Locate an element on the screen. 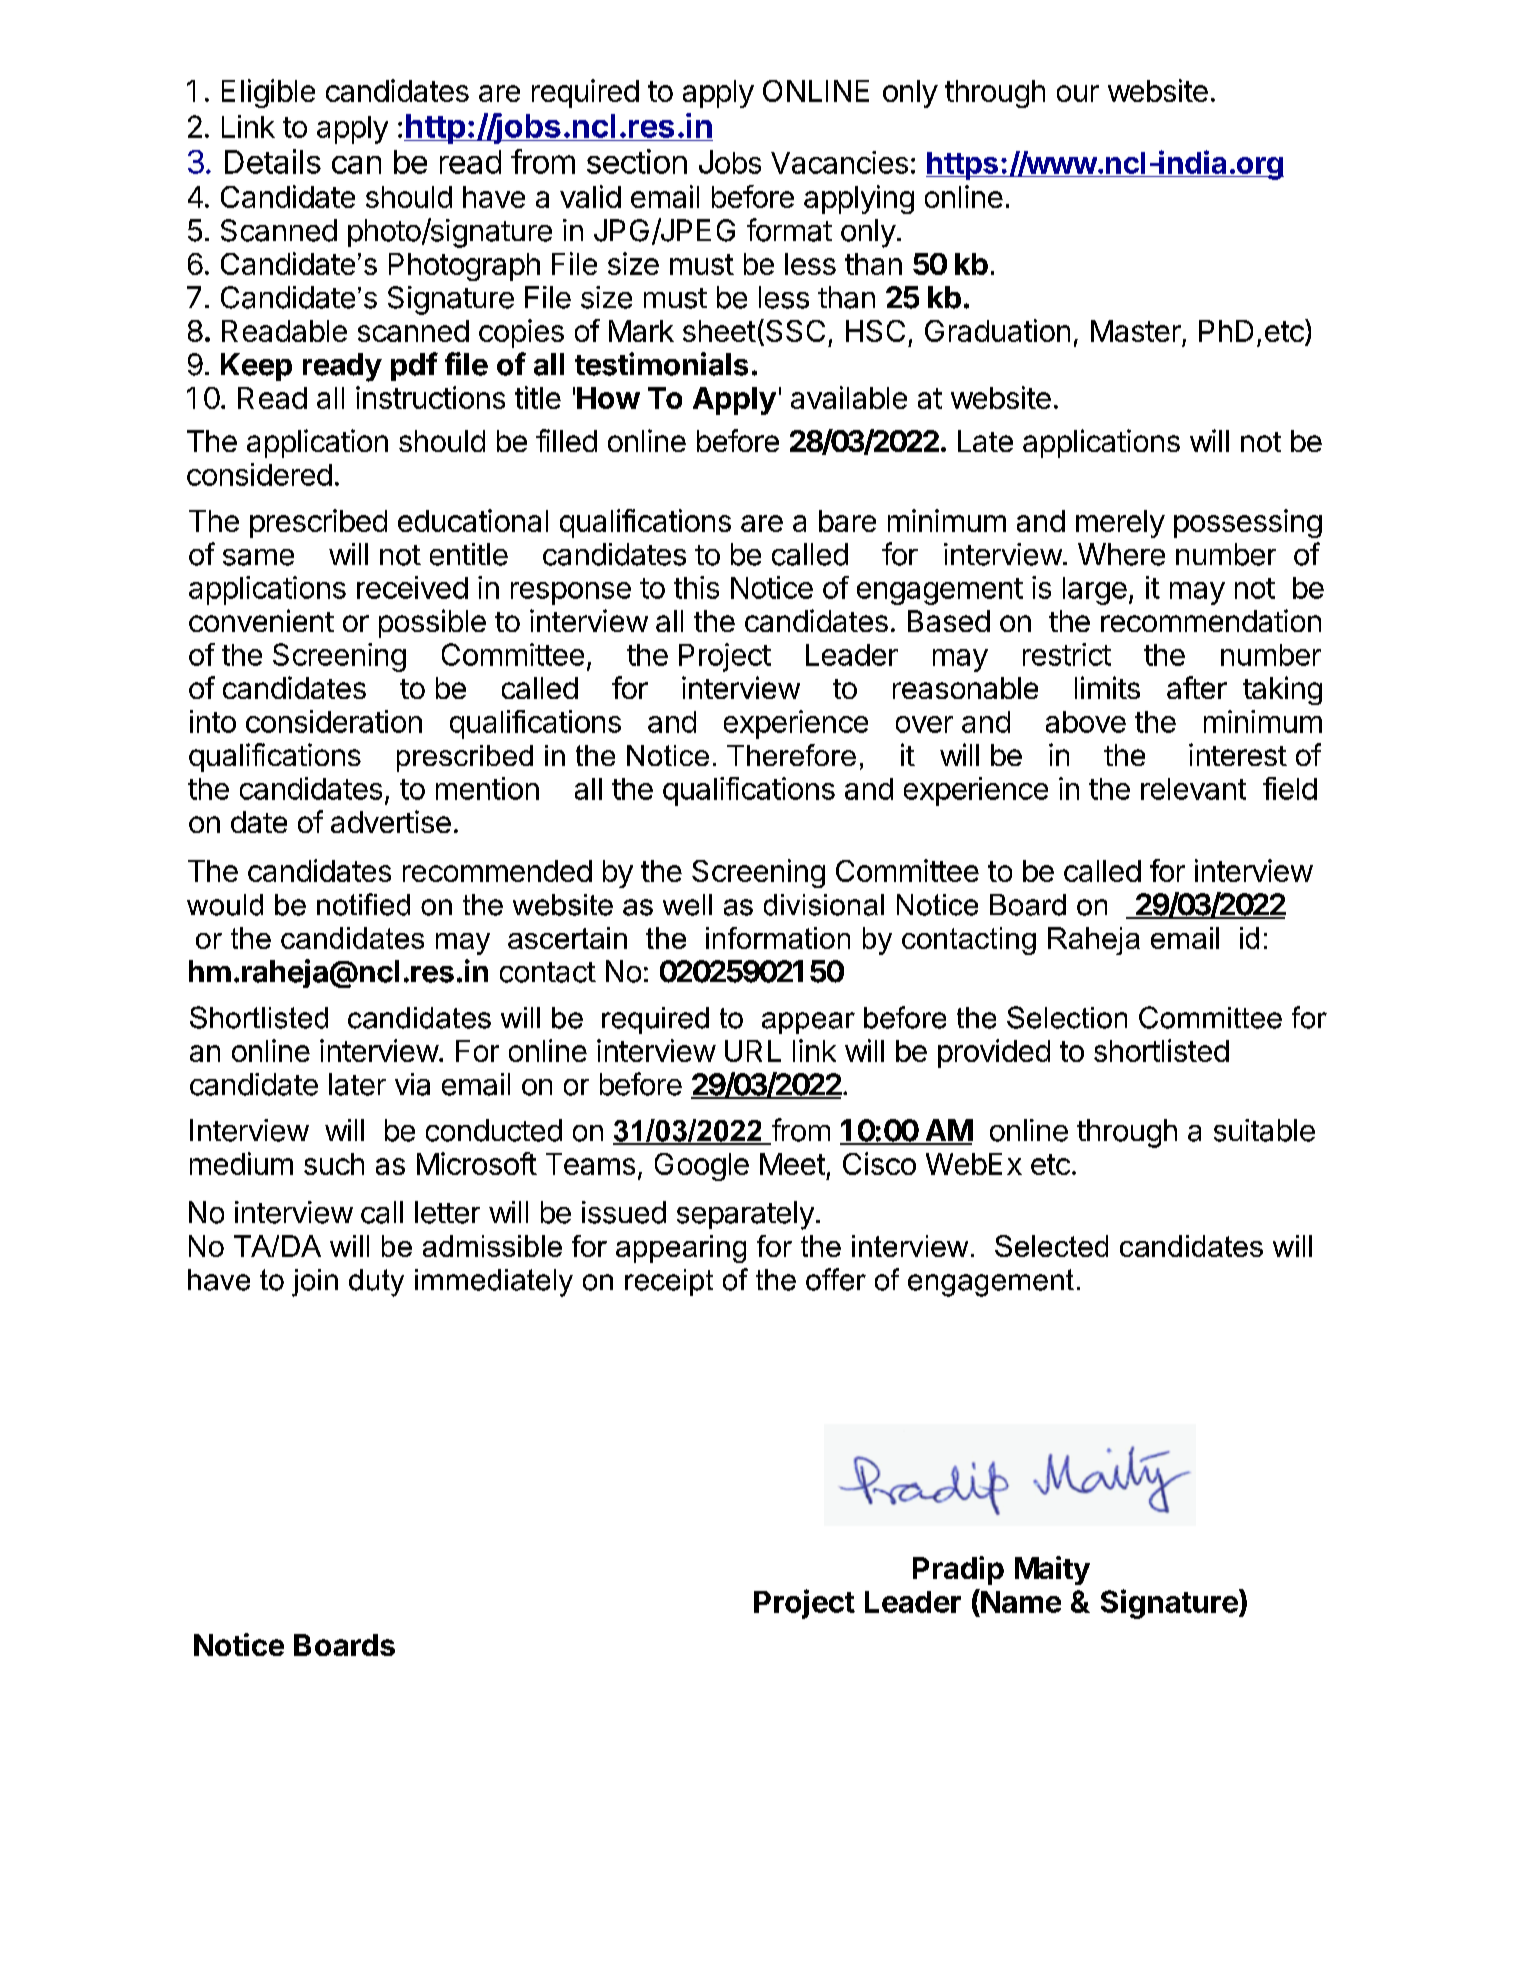  Details is located at coordinates (273, 161).
